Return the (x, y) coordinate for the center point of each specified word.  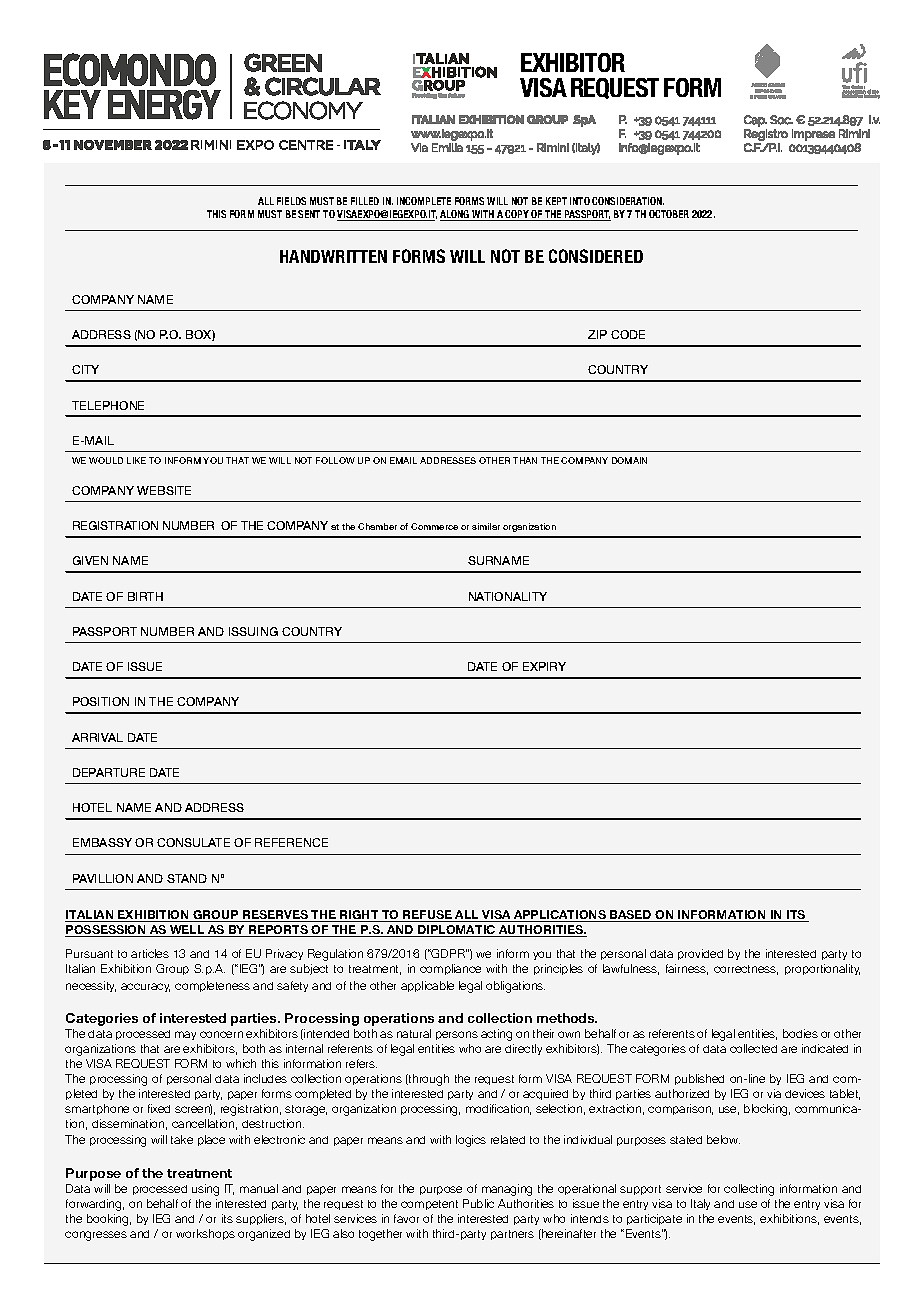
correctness (746, 970)
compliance (450, 969)
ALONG (455, 215)
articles (150, 953)
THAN (525, 460)
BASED (631, 916)
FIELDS (291, 201)
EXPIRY (544, 666)
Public (478, 1203)
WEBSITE (164, 490)
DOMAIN (629, 460)
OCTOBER (669, 214)
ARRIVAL (97, 737)
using (205, 1190)
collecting (749, 1190)
